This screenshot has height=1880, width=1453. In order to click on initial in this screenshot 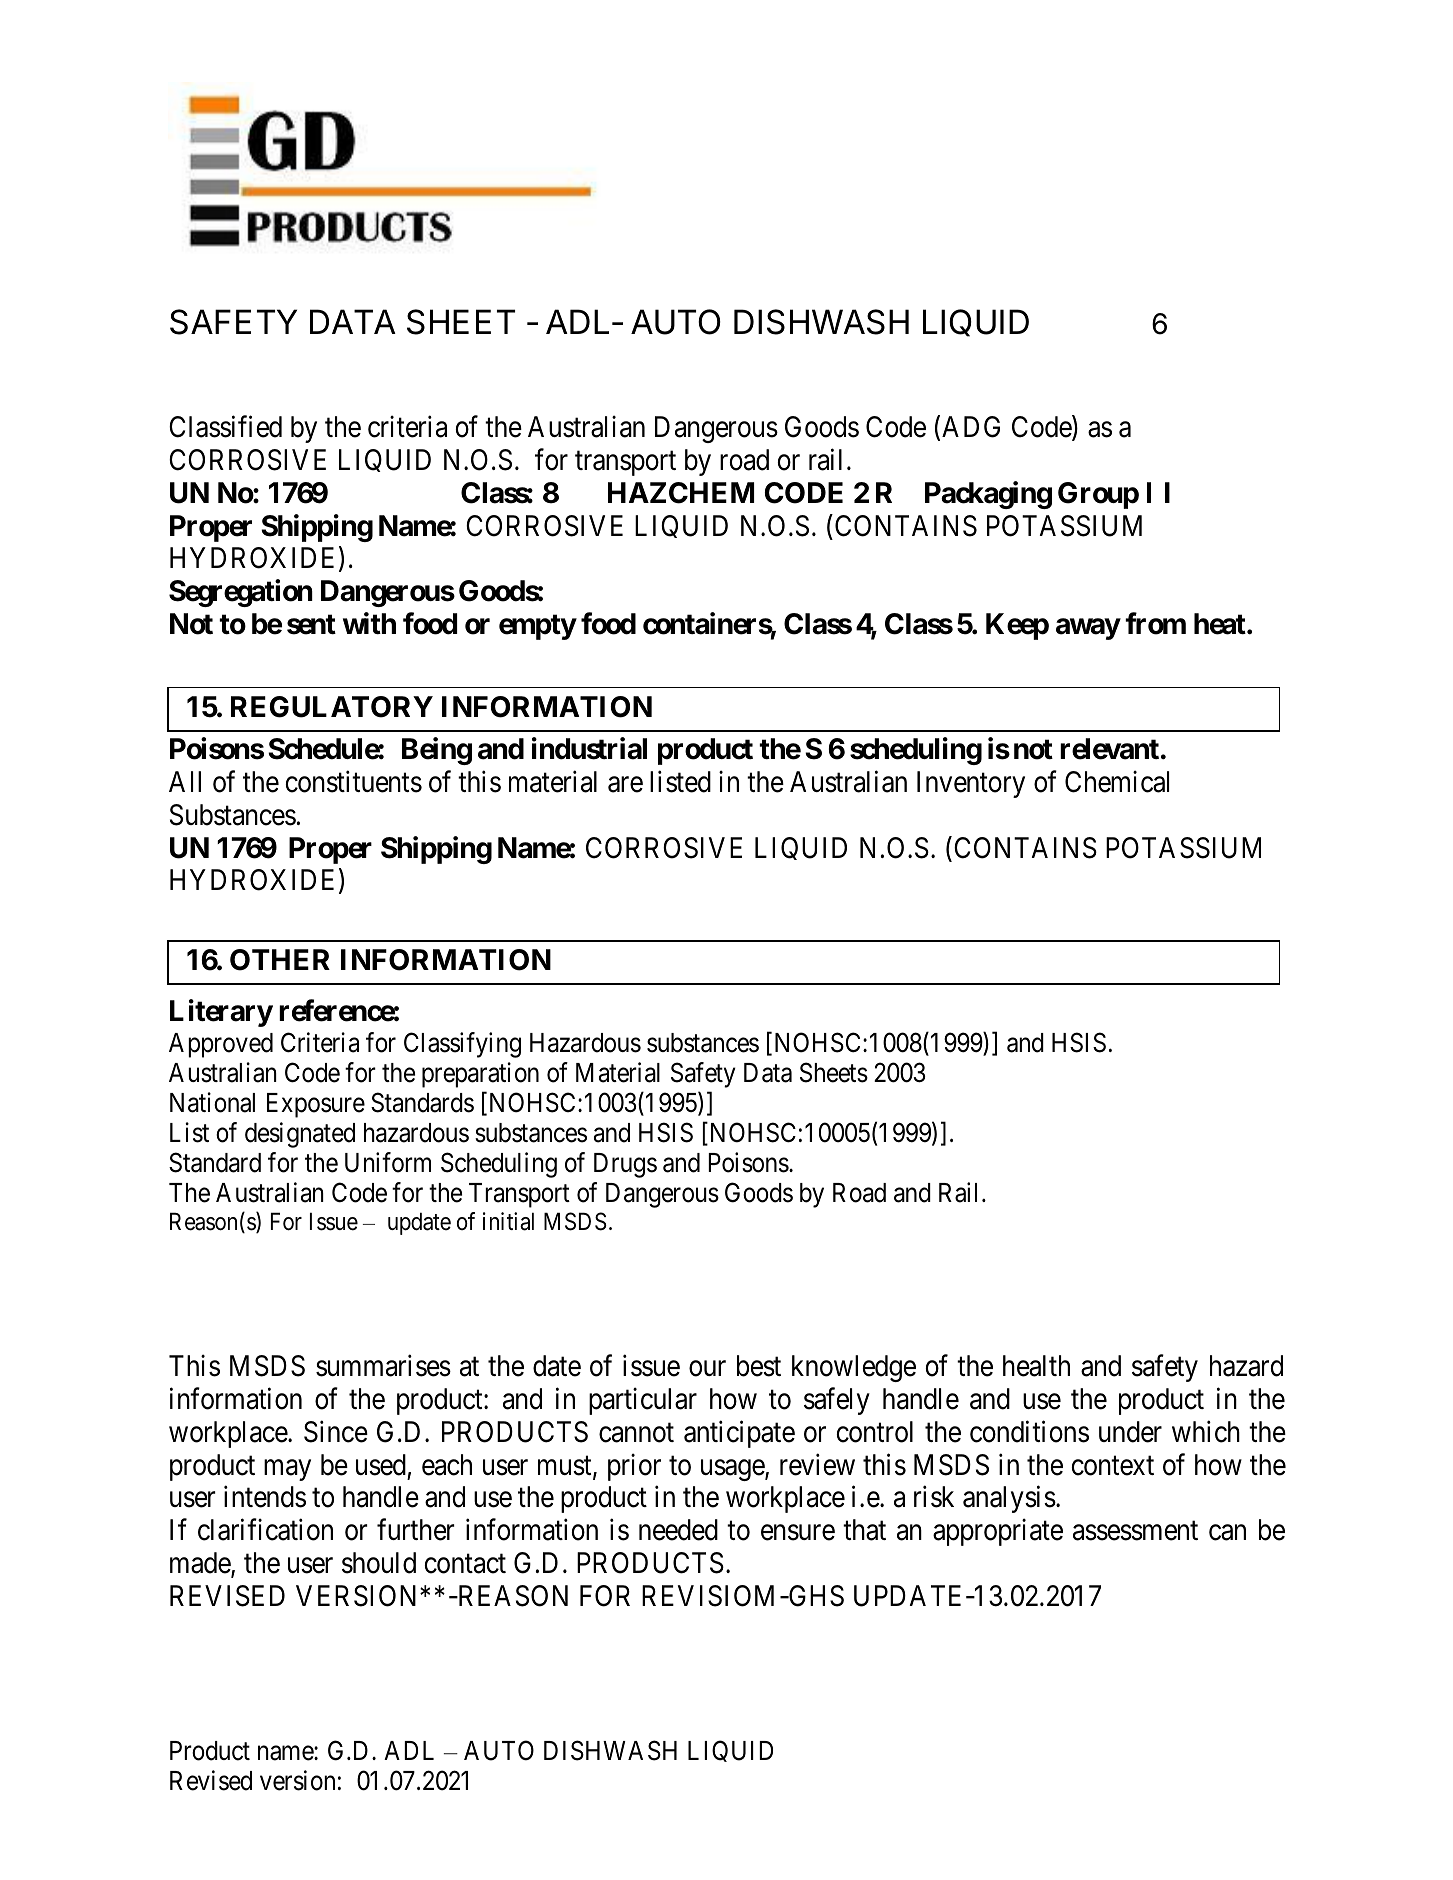, I will do `click(508, 1221)`.
